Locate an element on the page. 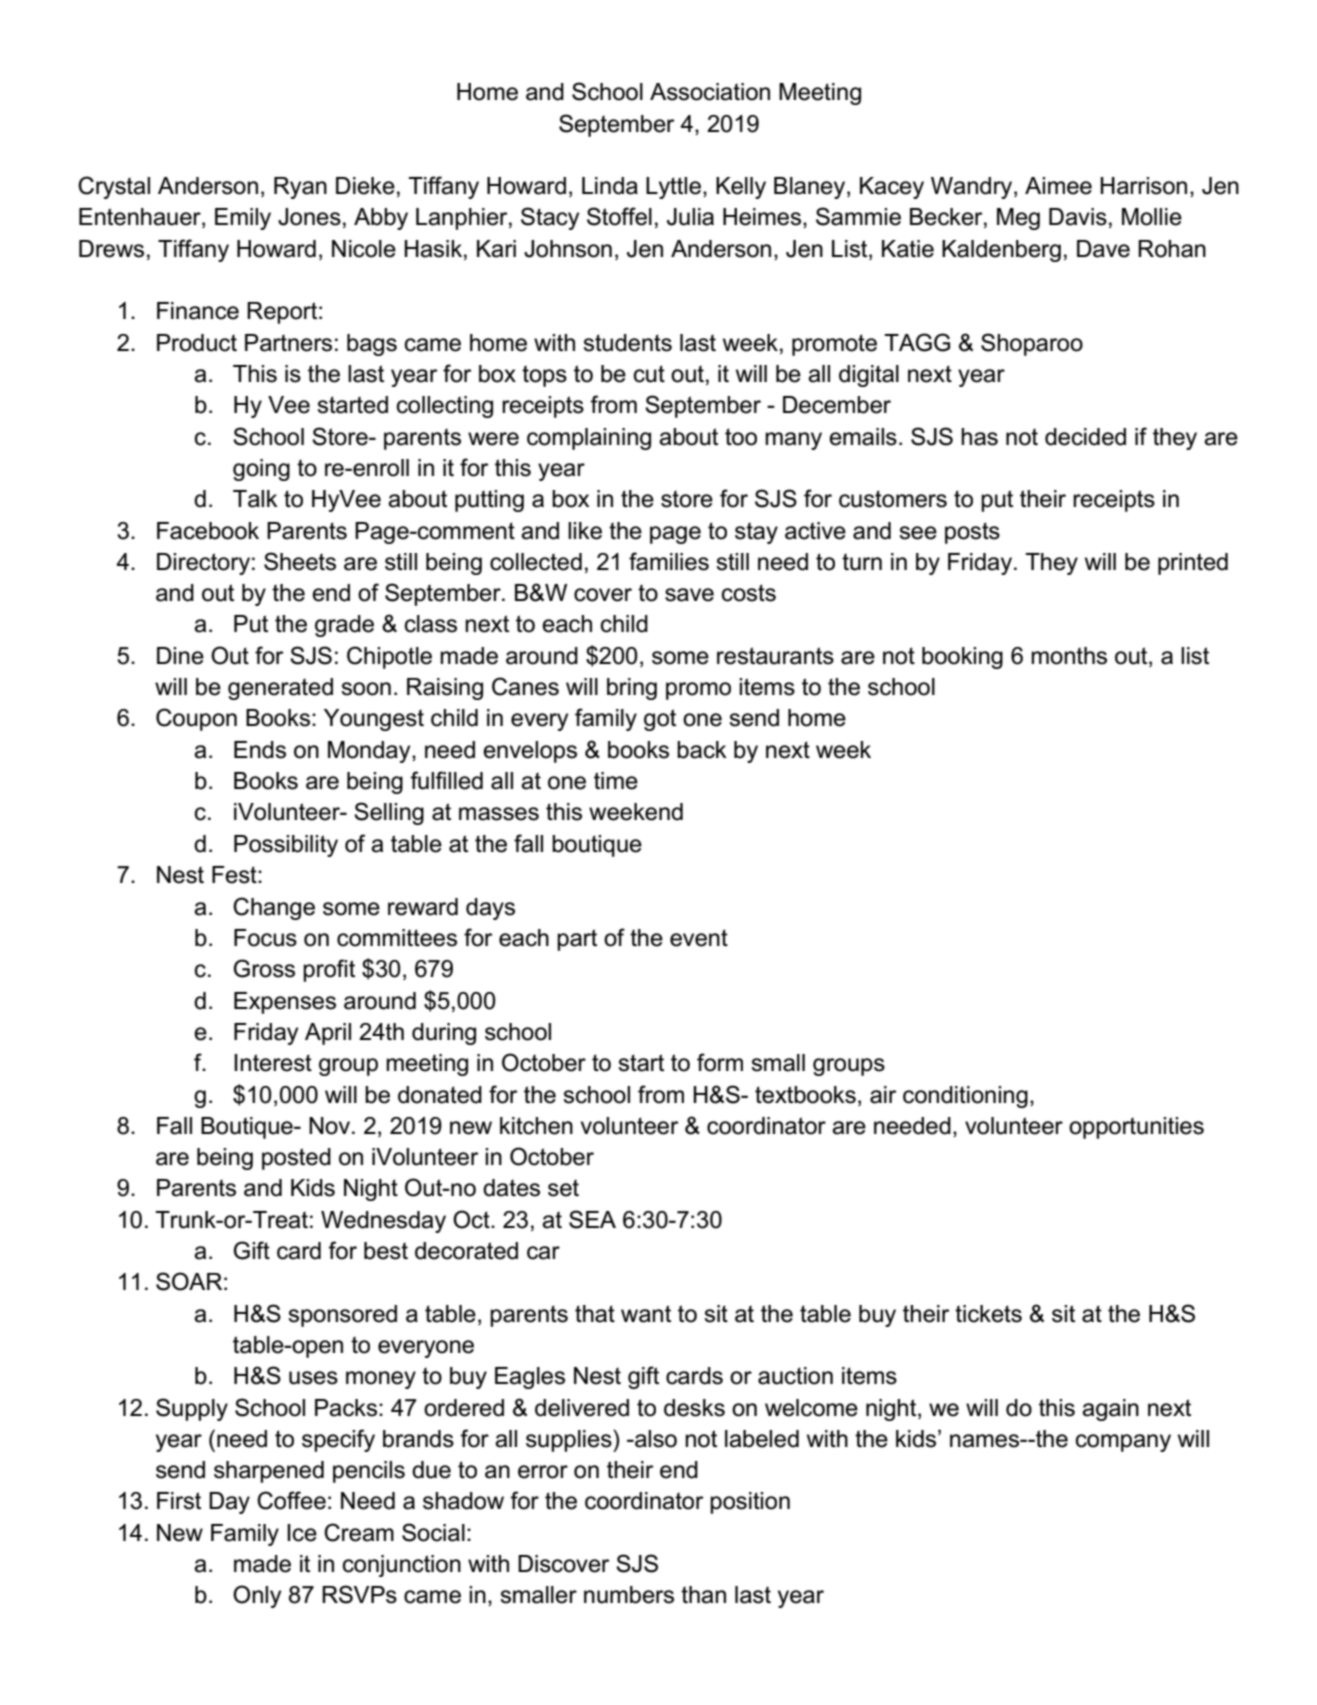  Ice is located at coordinates (302, 1533).
